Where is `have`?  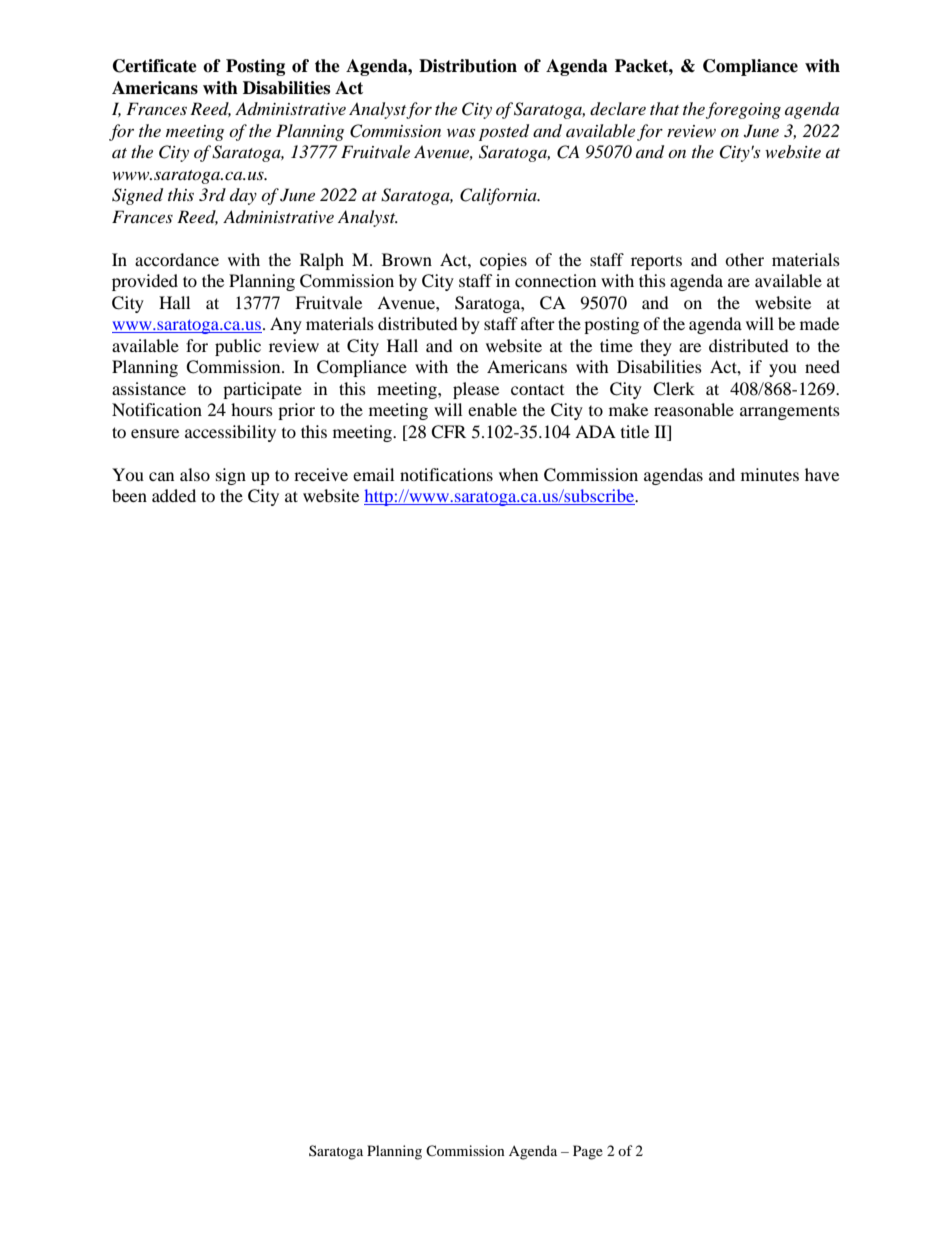 have is located at coordinates (822, 474).
